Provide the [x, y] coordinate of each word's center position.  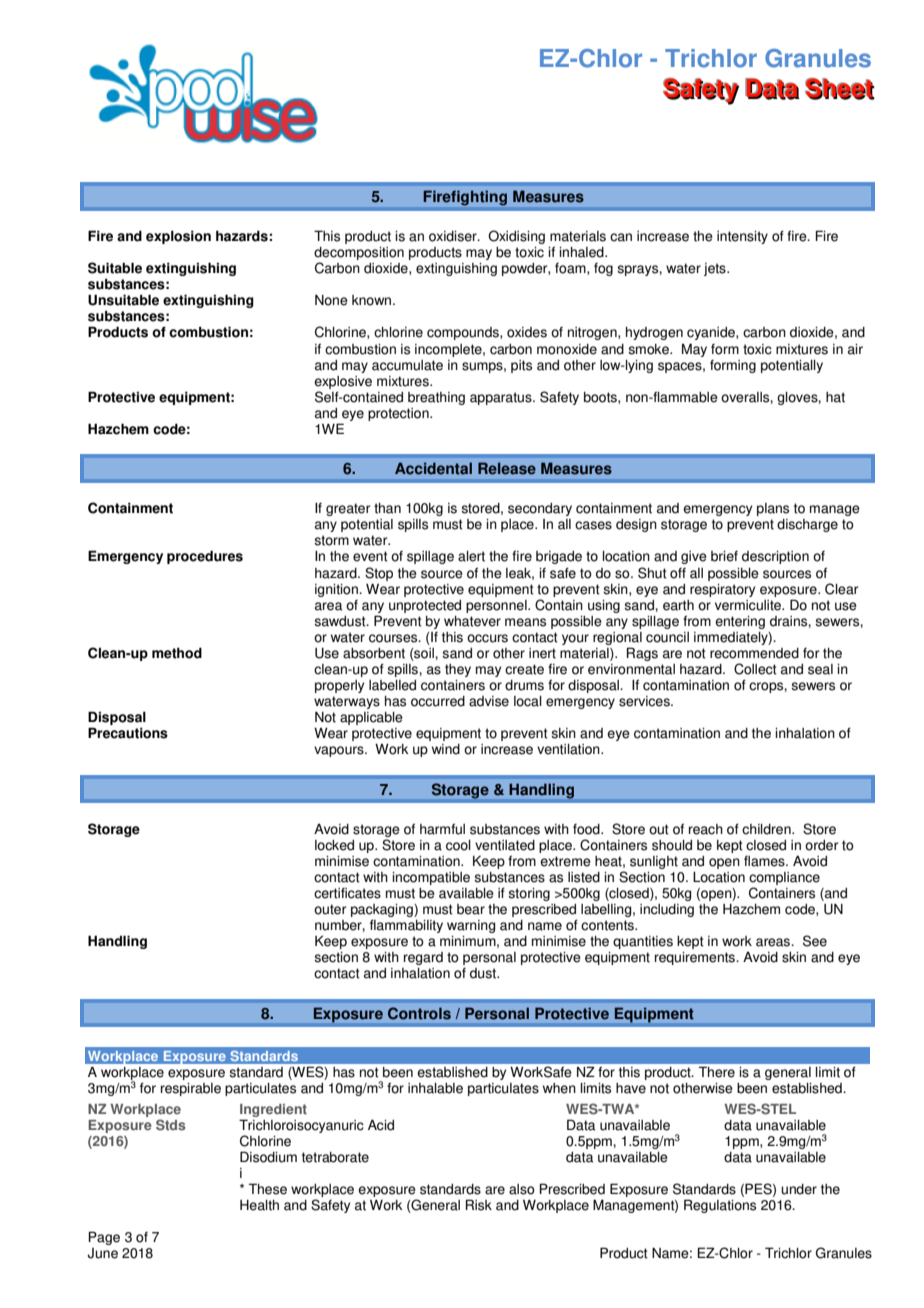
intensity [742, 237]
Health [259, 1205]
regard [423, 958]
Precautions [128, 733]
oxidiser [454, 236]
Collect [755, 669]
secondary [540, 509]
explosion [178, 237]
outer [330, 909]
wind [446, 749]
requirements [696, 958]
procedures [205, 557]
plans [773, 509]
